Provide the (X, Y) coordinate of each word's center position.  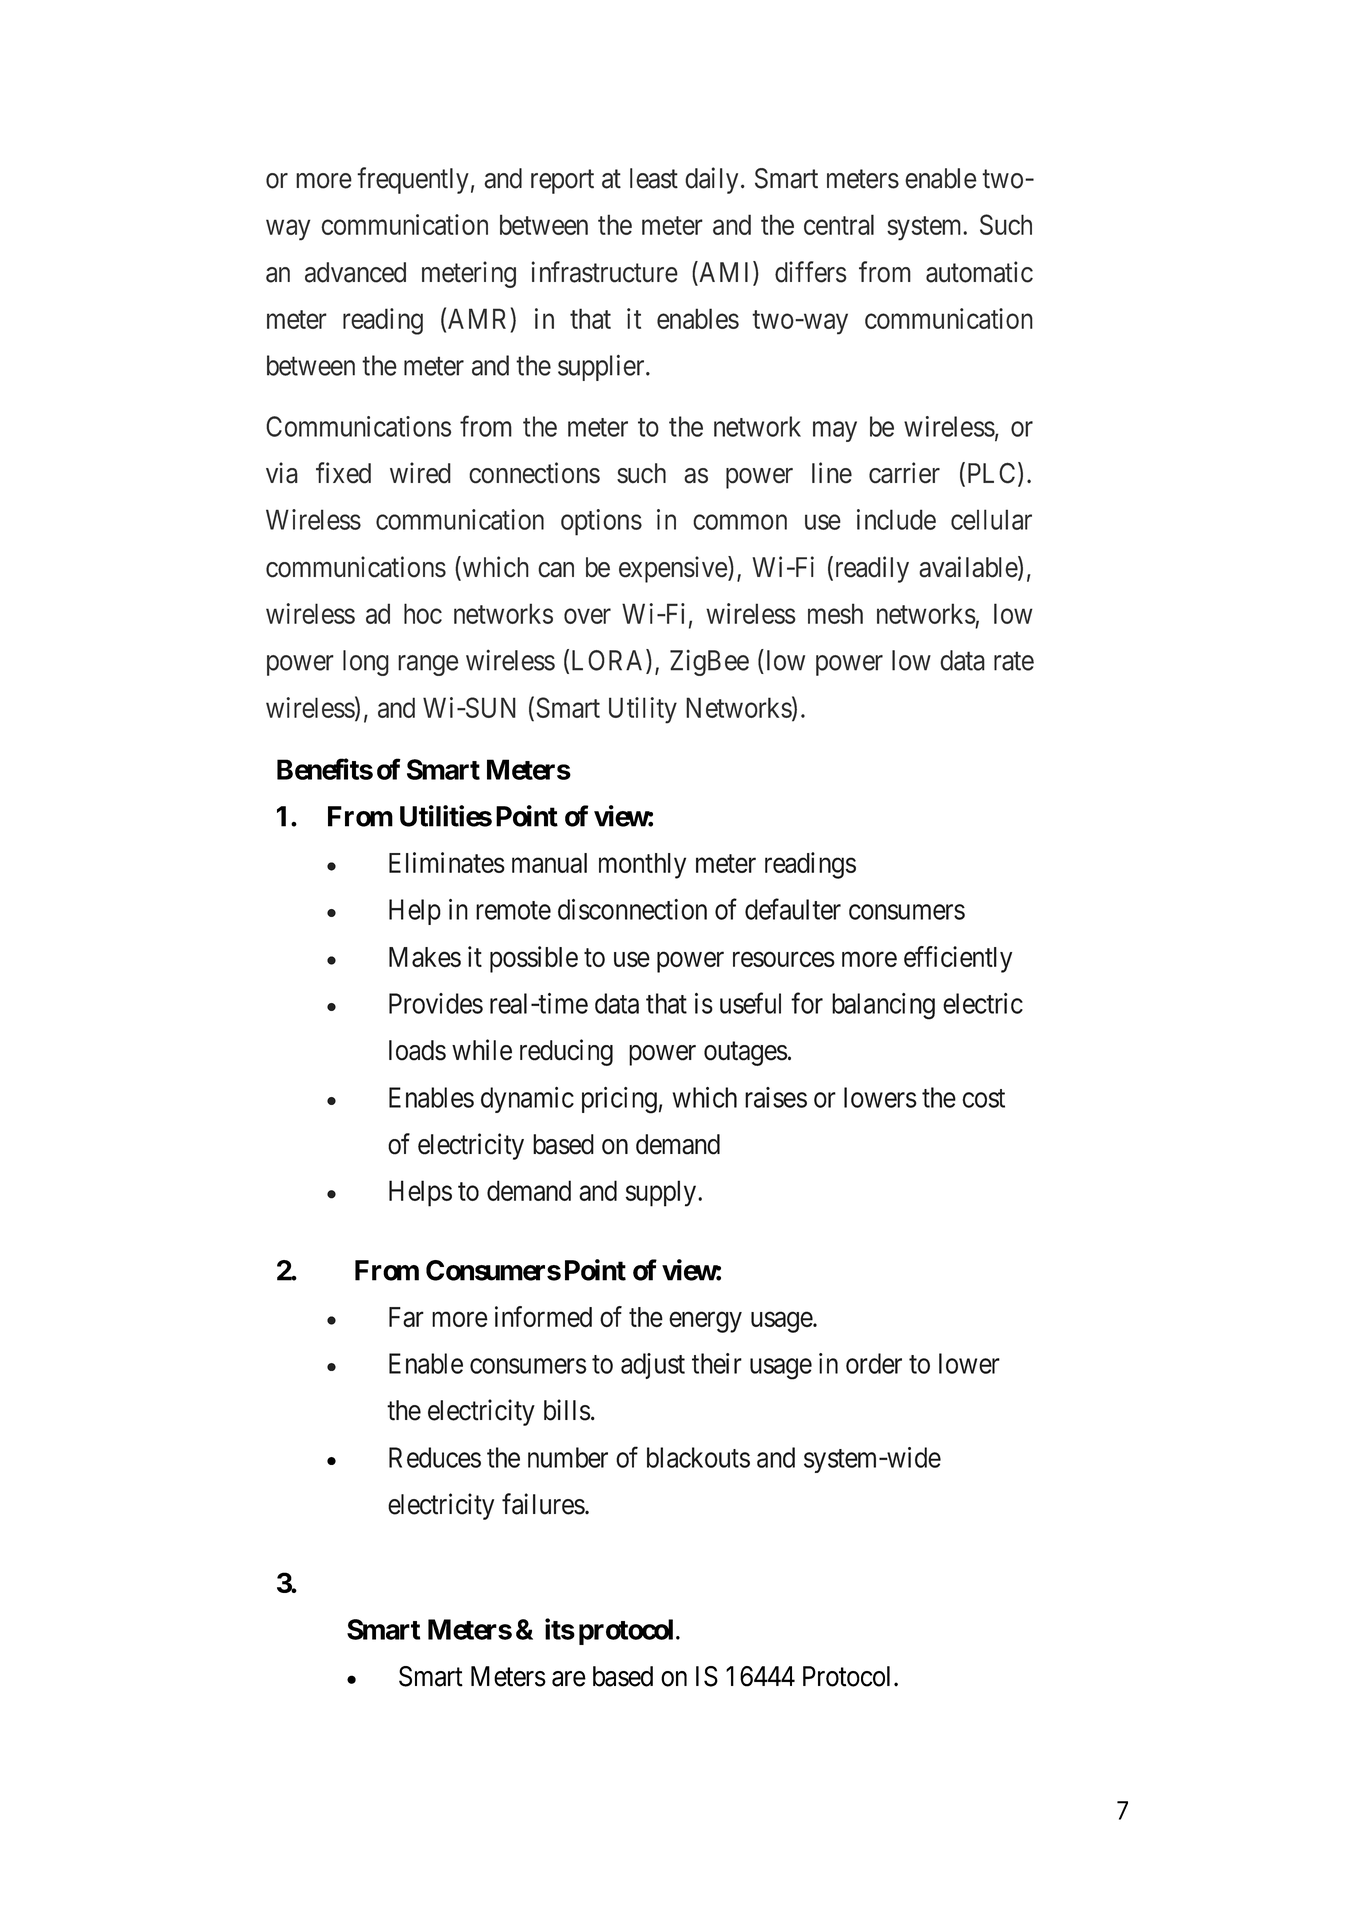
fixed (343, 473)
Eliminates (447, 862)
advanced (355, 272)
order (874, 1363)
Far (406, 1317)
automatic (979, 272)
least (654, 178)
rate (1014, 661)
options (601, 522)
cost (984, 1098)
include (896, 519)
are (569, 1679)
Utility (643, 710)
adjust (653, 1366)
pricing (619, 1100)
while (482, 1050)
